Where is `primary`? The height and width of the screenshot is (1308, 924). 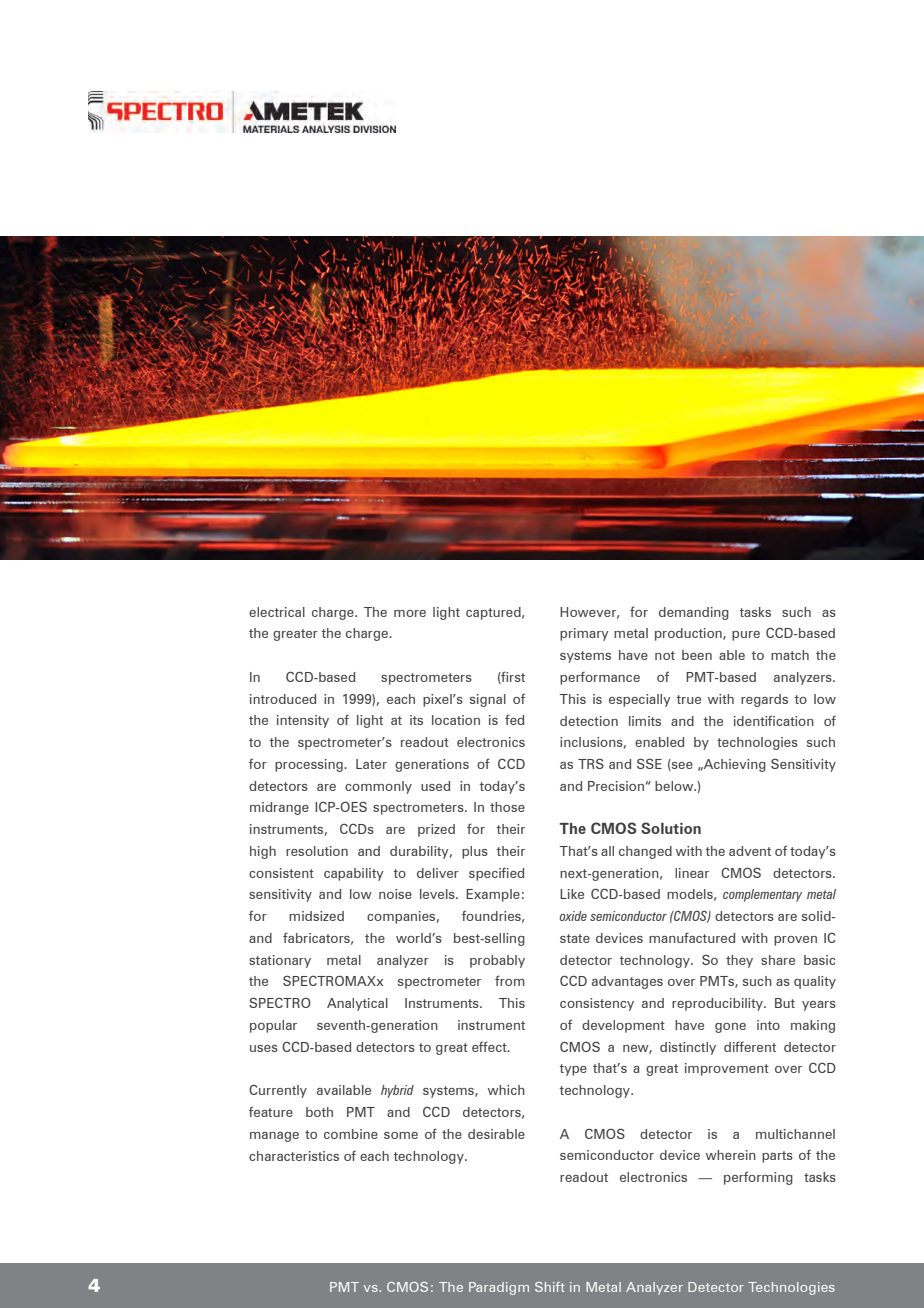 primary is located at coordinates (584, 634).
